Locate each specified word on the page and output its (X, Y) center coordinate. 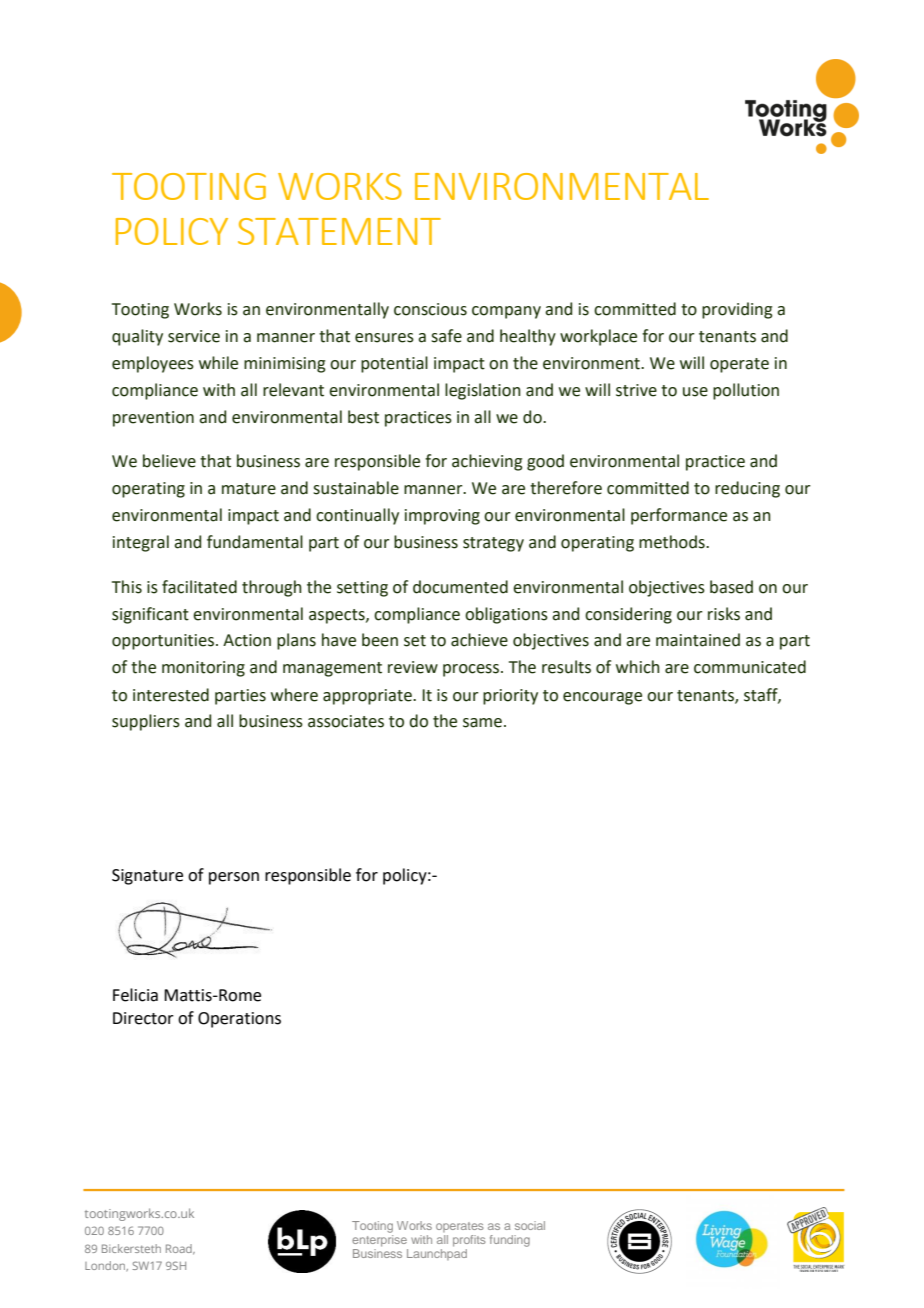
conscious (430, 309)
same (482, 723)
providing (737, 310)
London (106, 1266)
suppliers (146, 722)
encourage (602, 698)
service (194, 336)
